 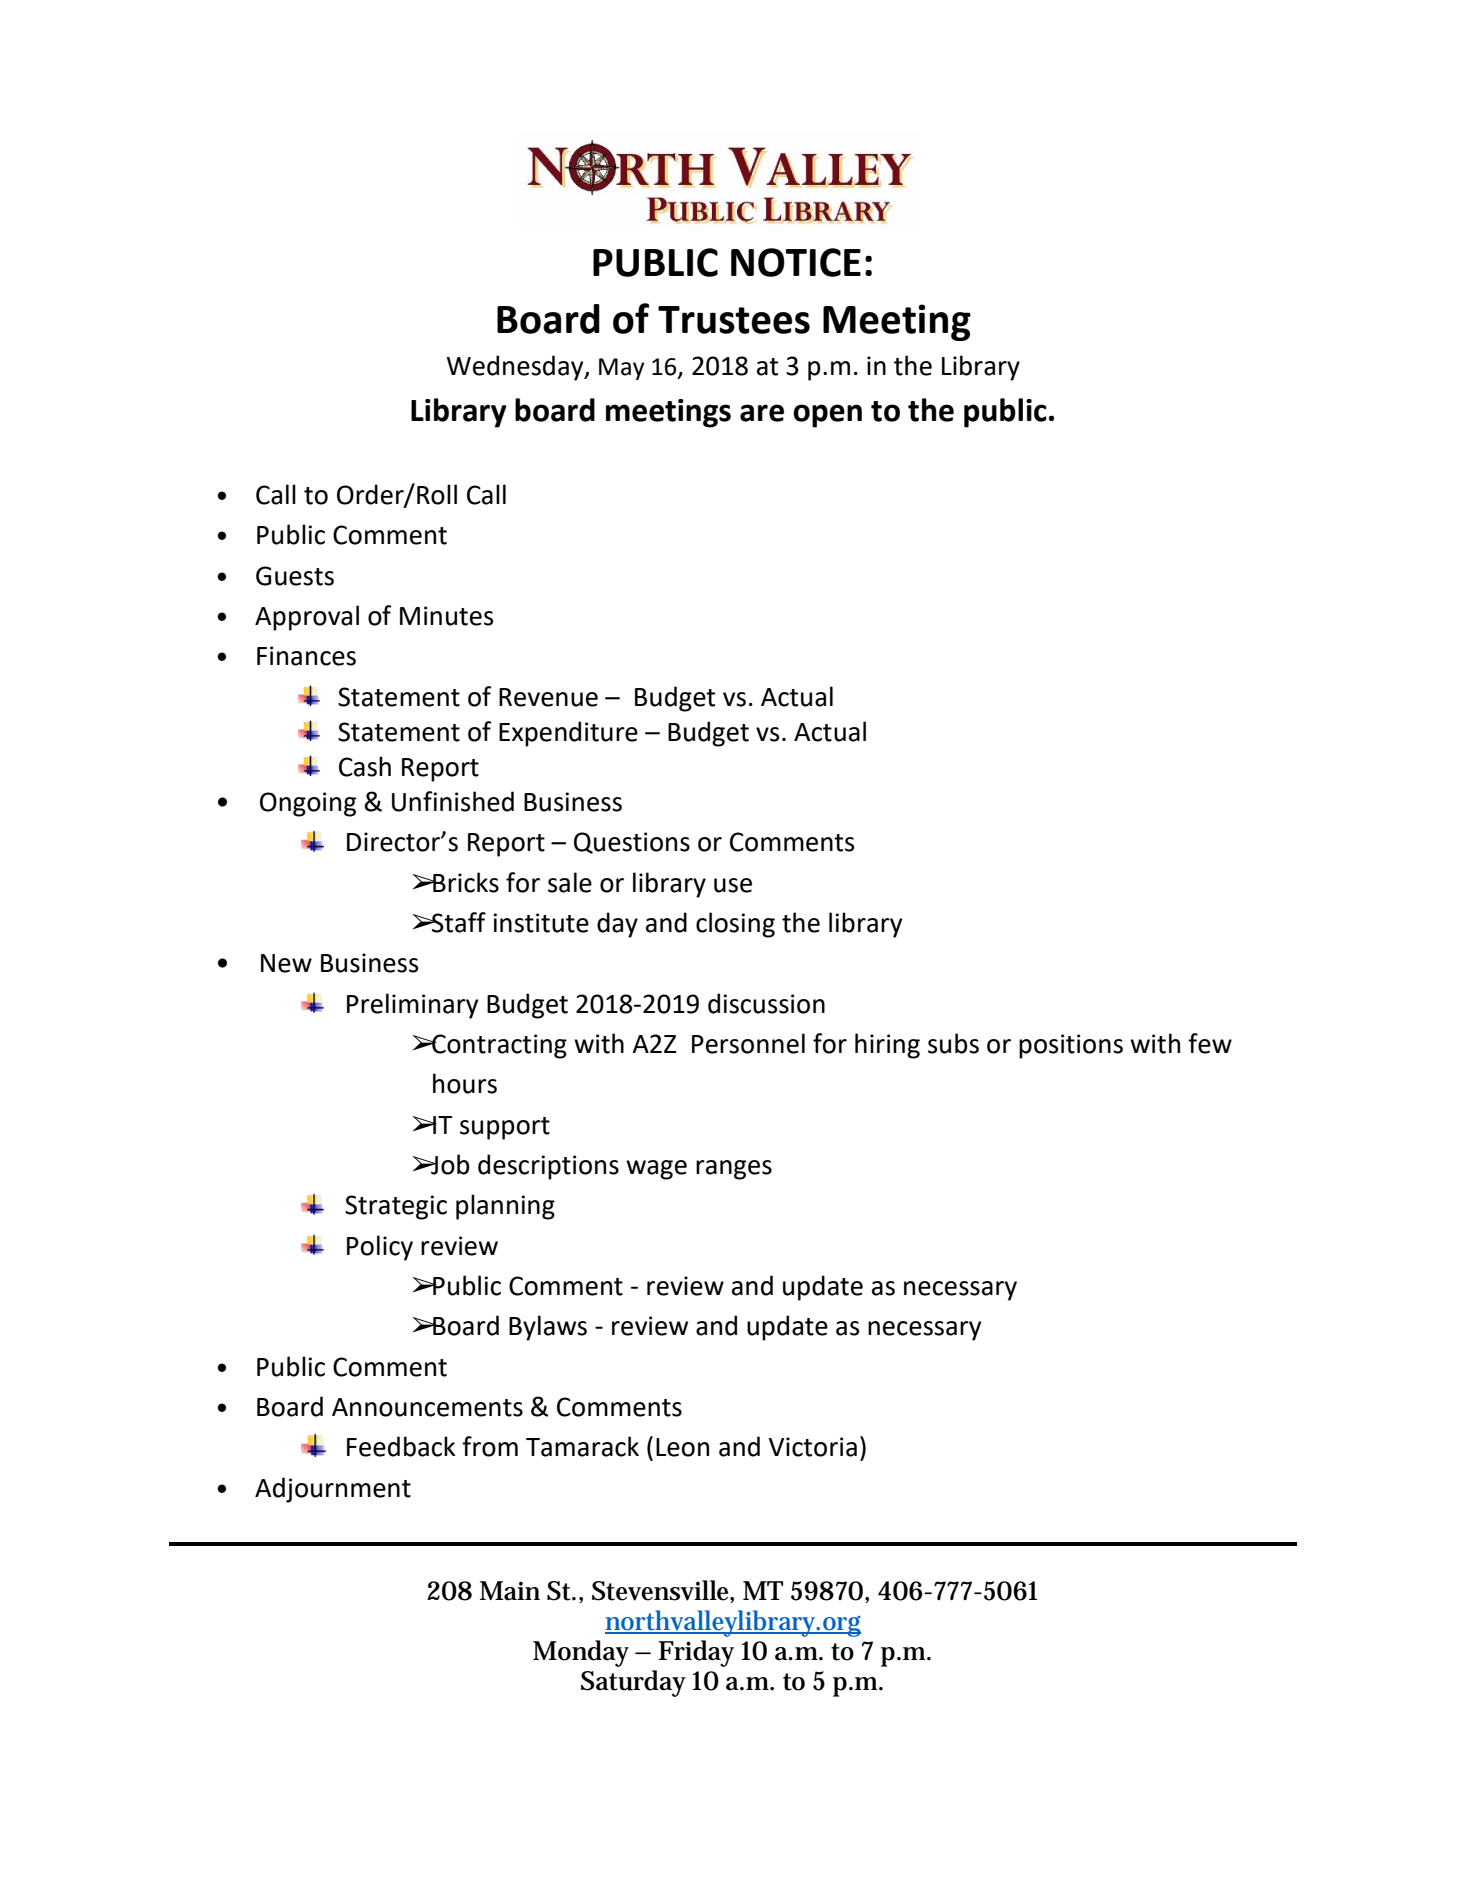 I want to click on Victoria, so click(x=812, y=1447).
